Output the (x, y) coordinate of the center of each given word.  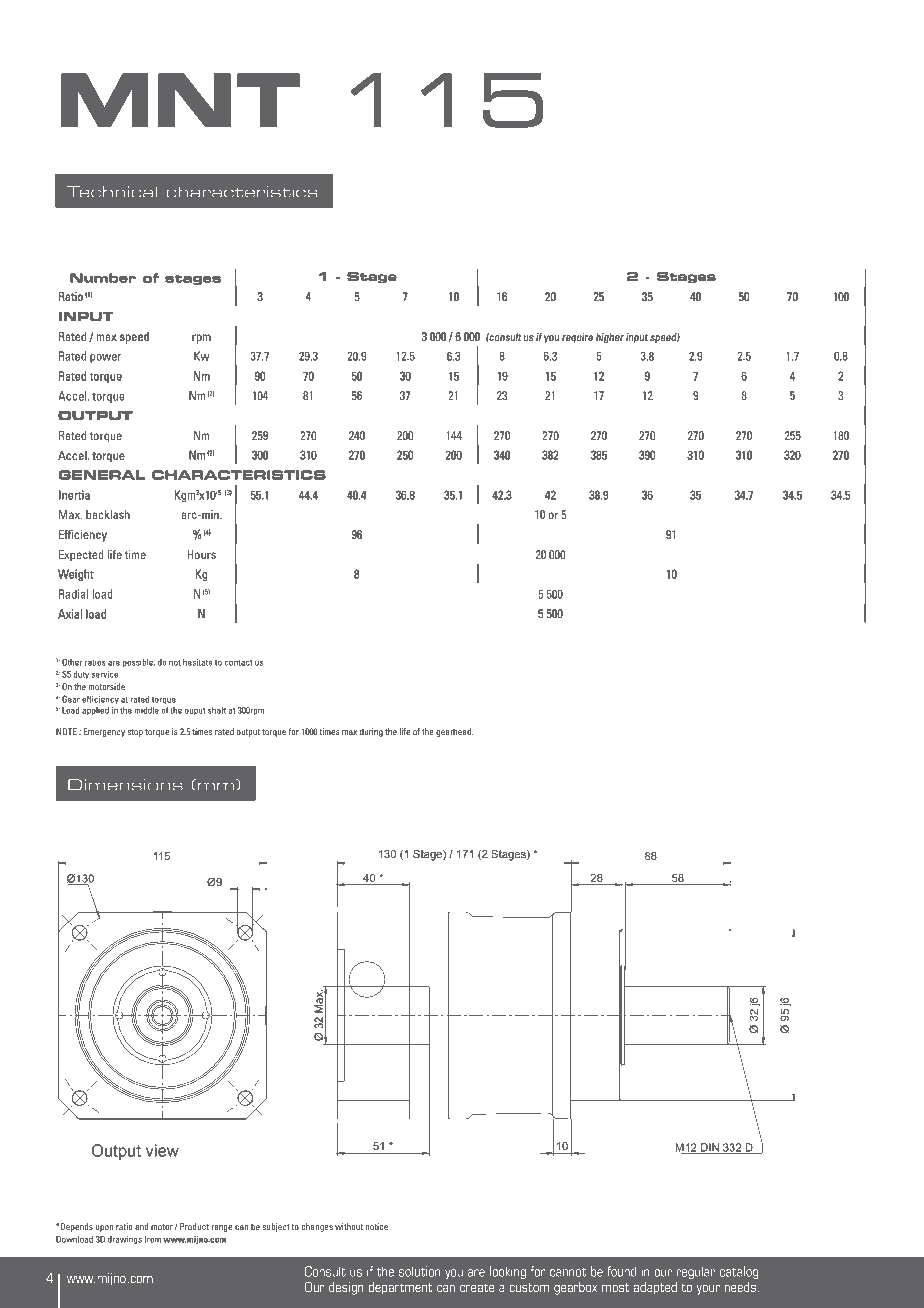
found (621, 1271)
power (105, 358)
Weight (76, 575)
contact (239, 663)
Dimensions (125, 785)
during (371, 732)
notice (377, 1226)
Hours (201, 554)
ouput (195, 711)
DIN (710, 1148)
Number (103, 278)
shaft (217, 710)
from (152, 1239)
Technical (112, 192)
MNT (180, 100)
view (162, 1150)
